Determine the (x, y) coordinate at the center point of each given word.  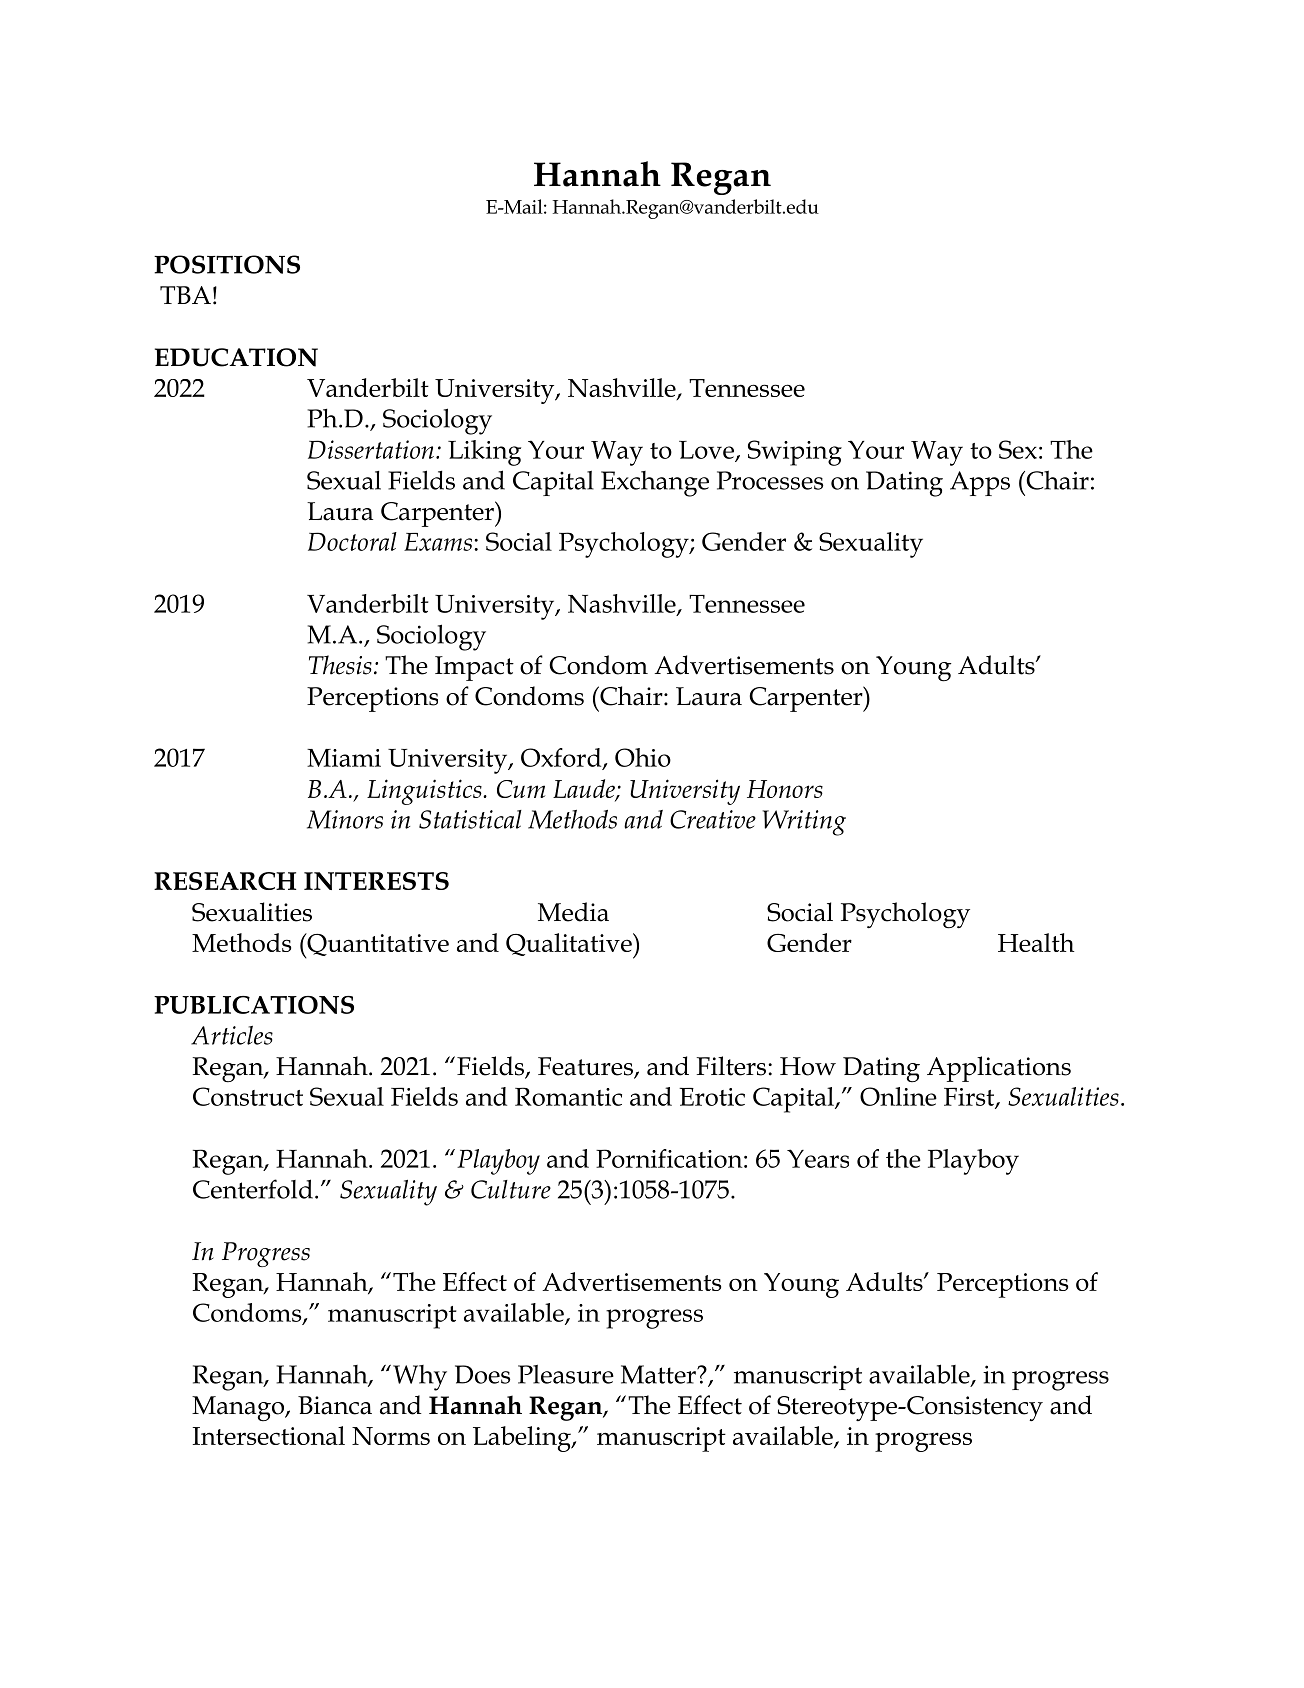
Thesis (340, 665)
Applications (999, 1069)
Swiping (795, 453)
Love (708, 451)
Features (586, 1067)
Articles (232, 1035)
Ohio (643, 757)
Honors (785, 789)
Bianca (335, 1405)
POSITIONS (227, 264)
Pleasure (566, 1374)
